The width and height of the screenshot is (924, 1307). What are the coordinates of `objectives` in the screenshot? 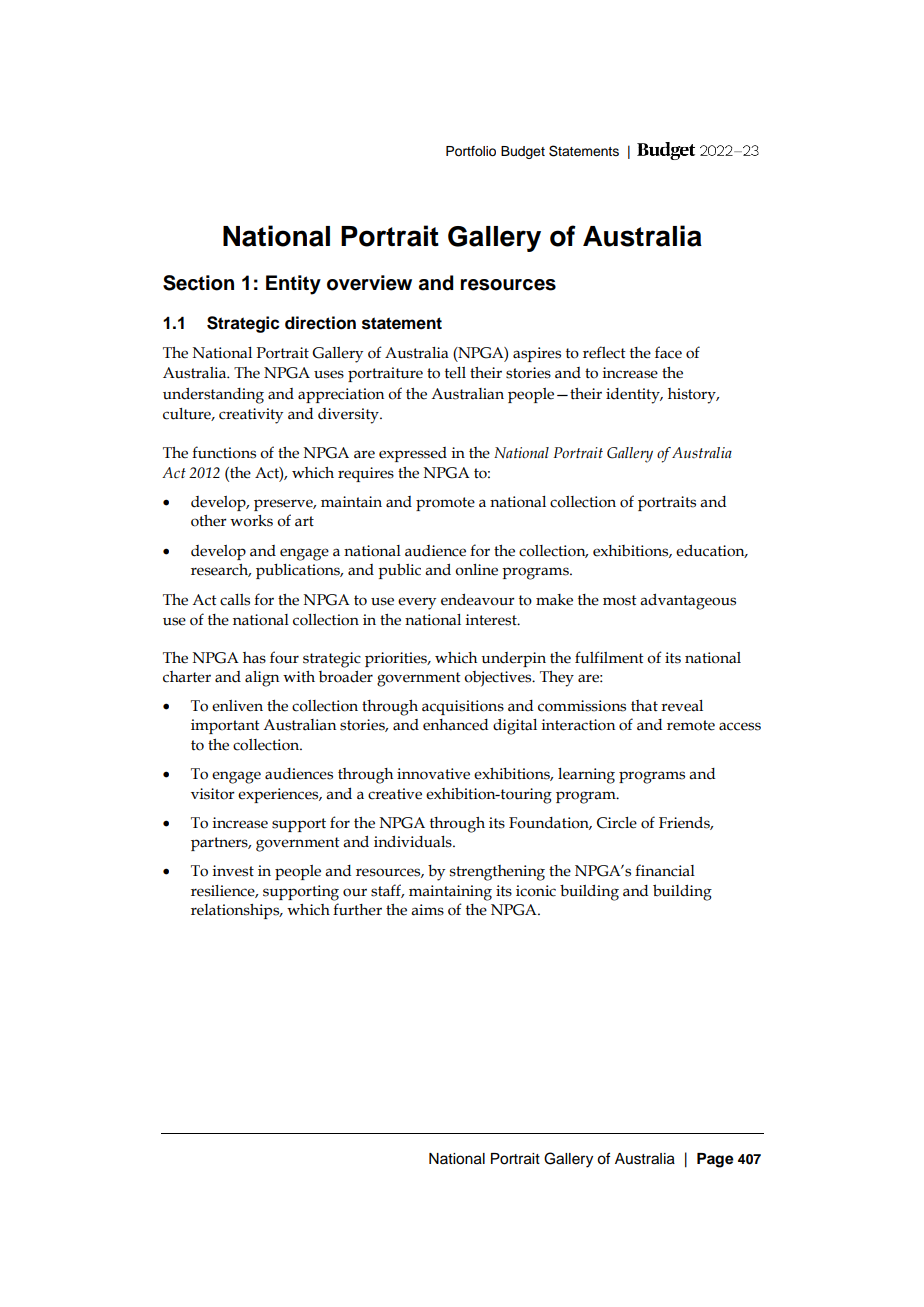 It's located at (499, 679).
